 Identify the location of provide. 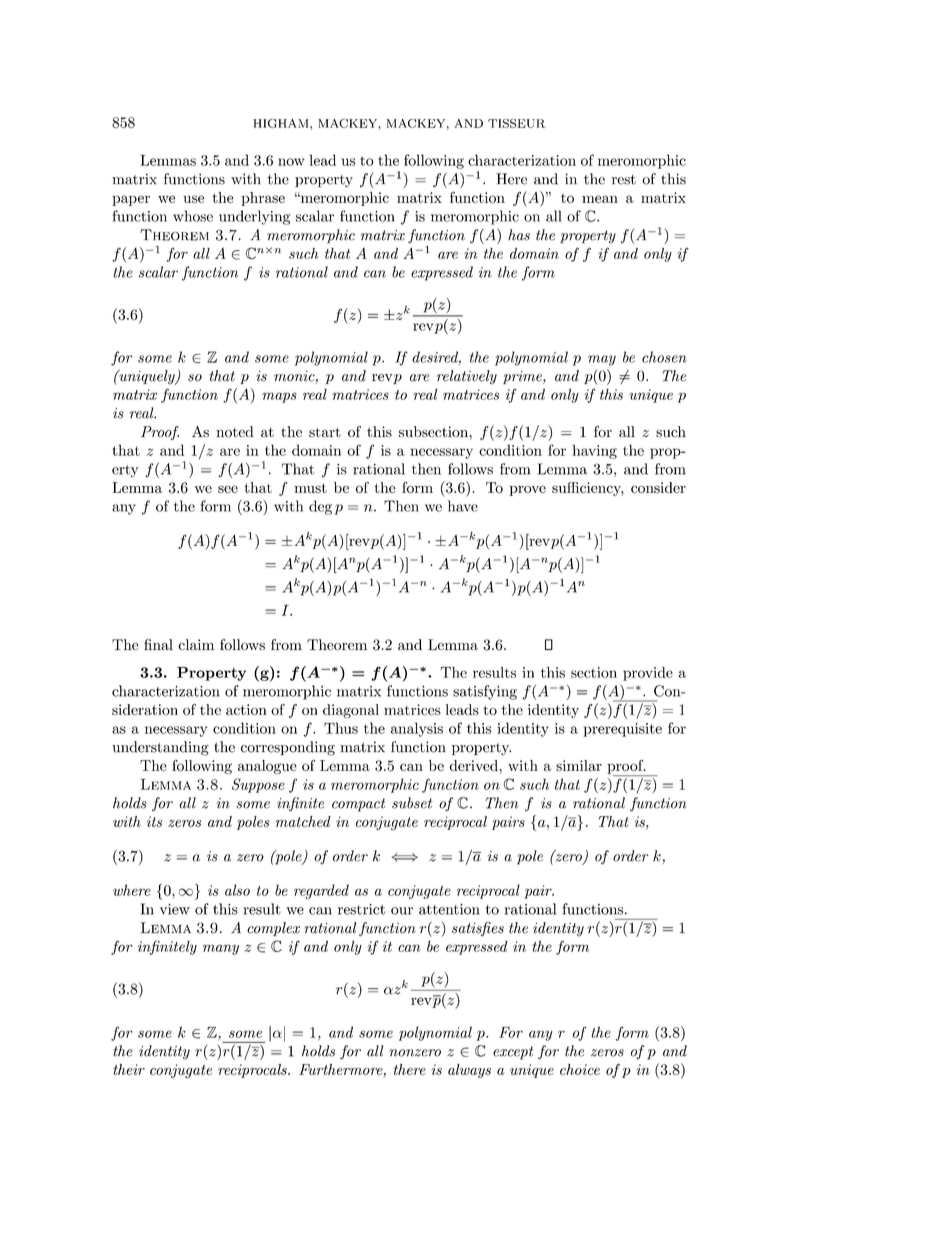
(648, 674).
